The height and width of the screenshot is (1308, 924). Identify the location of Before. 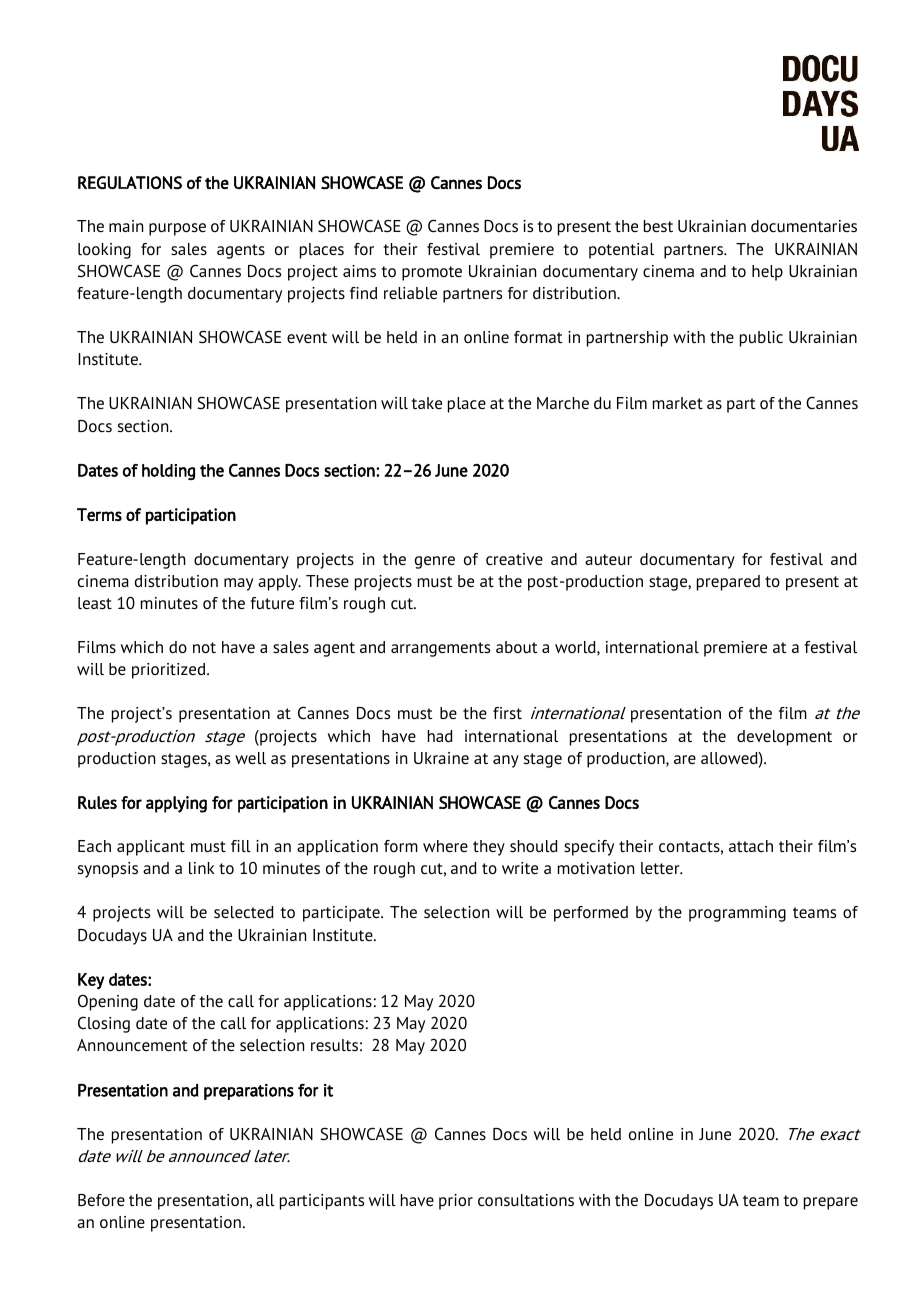
(101, 1200).
